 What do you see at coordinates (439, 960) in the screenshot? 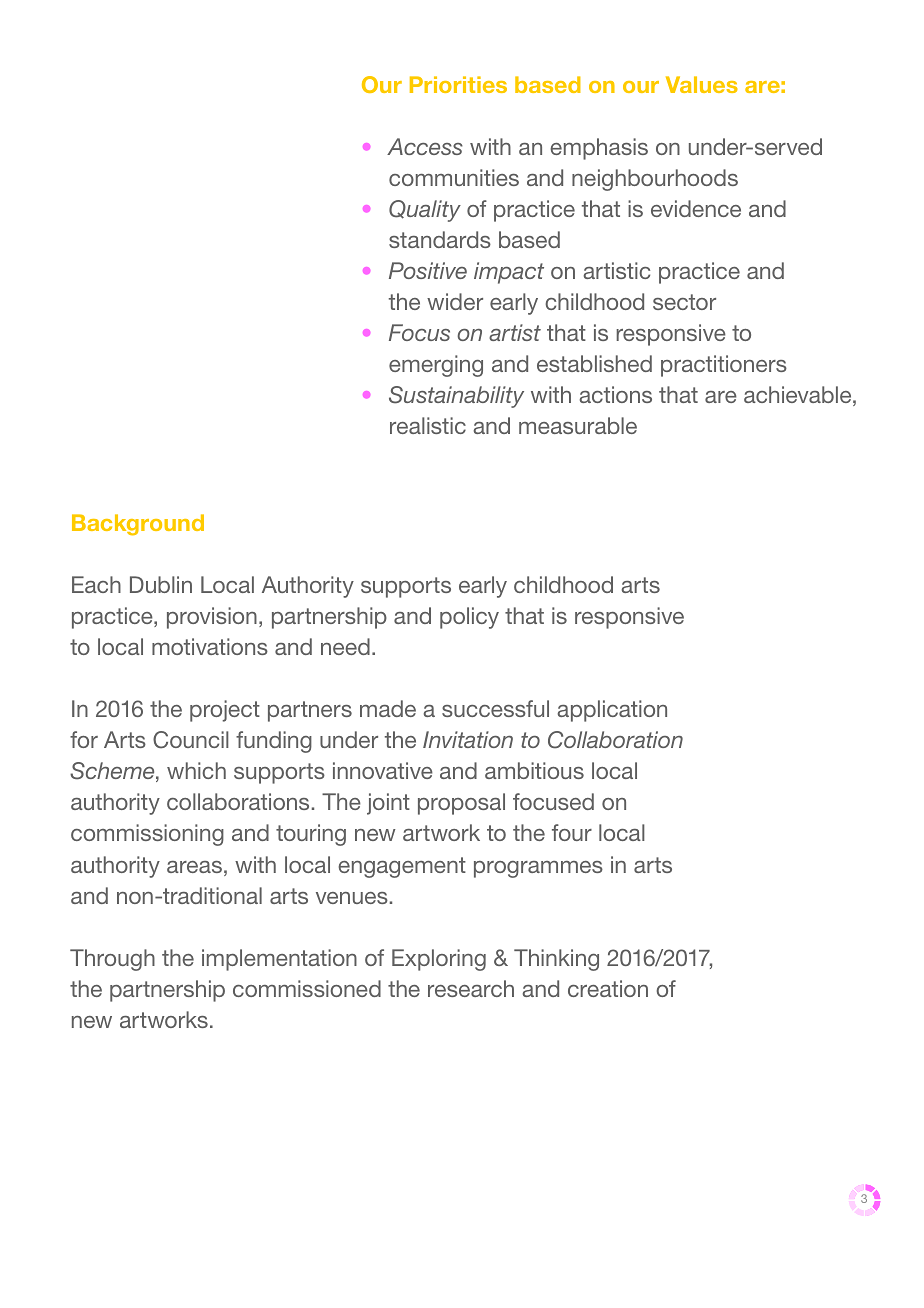
I see `Exploring` at bounding box center [439, 960].
